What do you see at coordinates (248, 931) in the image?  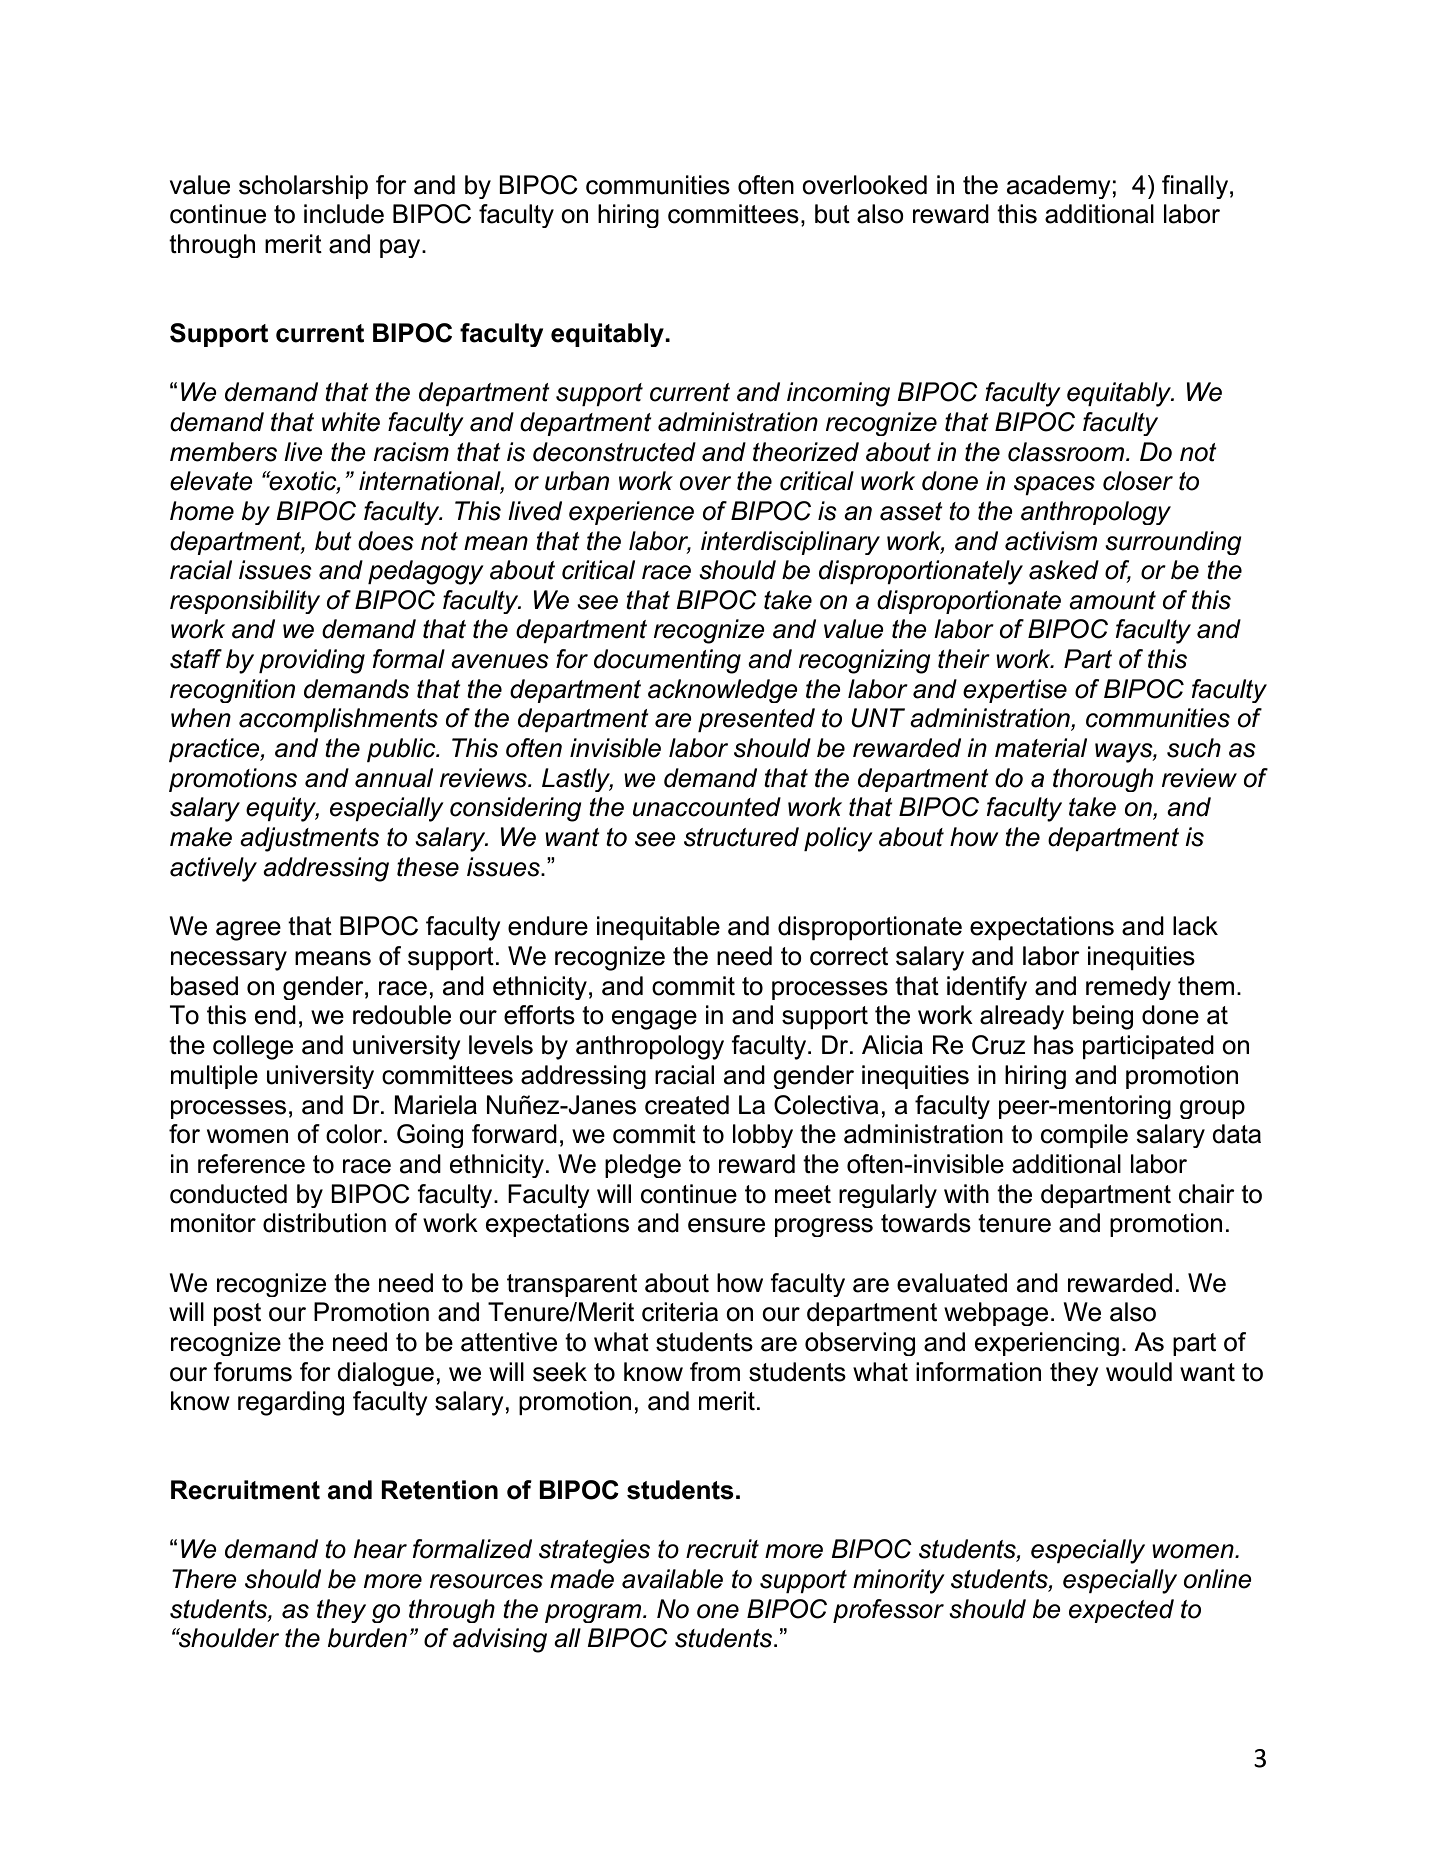 I see `agree` at bounding box center [248, 931].
